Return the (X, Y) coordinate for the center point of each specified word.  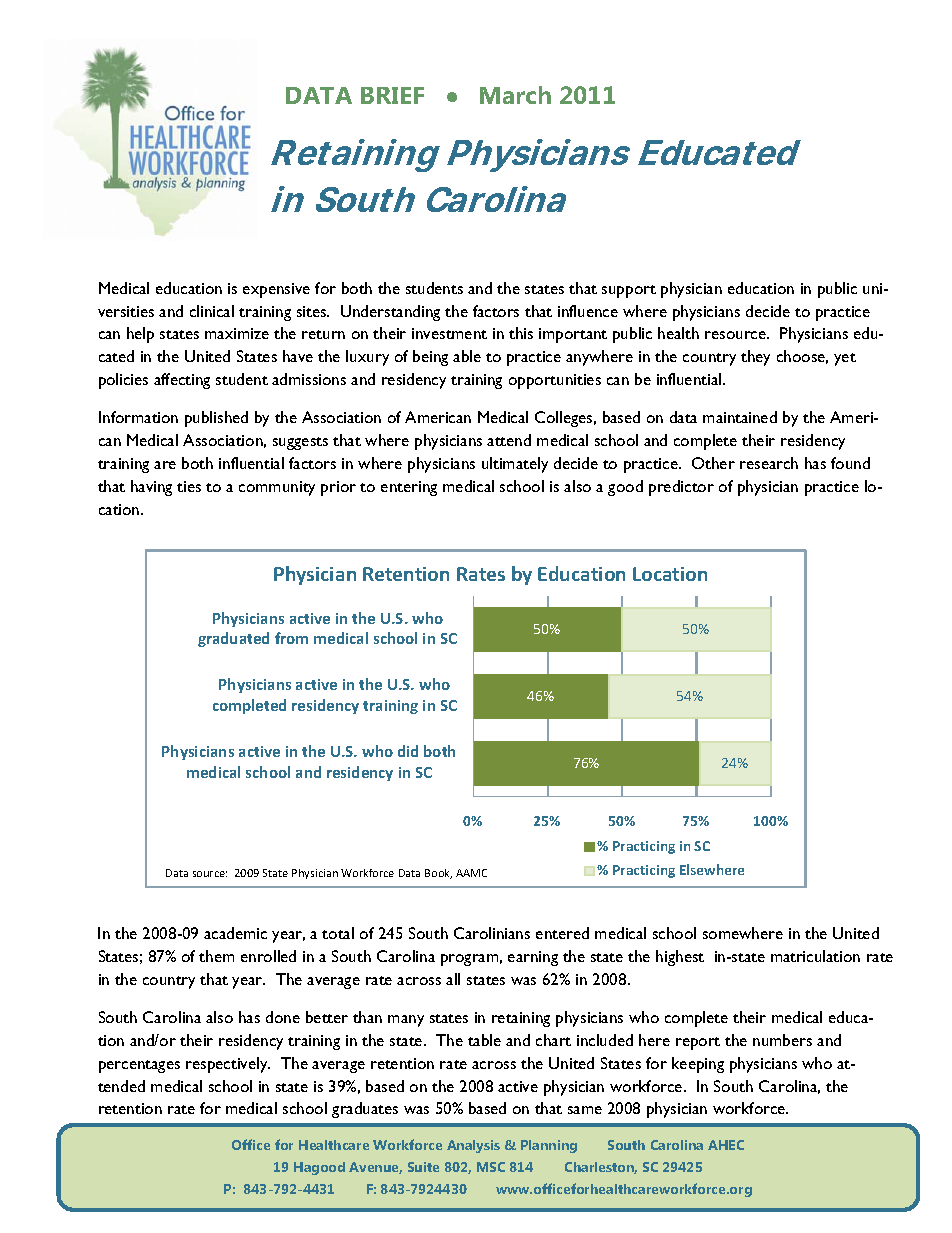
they (755, 358)
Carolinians (492, 933)
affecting (182, 381)
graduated (233, 639)
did (408, 751)
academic (235, 933)
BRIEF (392, 95)
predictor (681, 488)
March (515, 95)
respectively (228, 1065)
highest (680, 958)
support (629, 291)
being (430, 358)
